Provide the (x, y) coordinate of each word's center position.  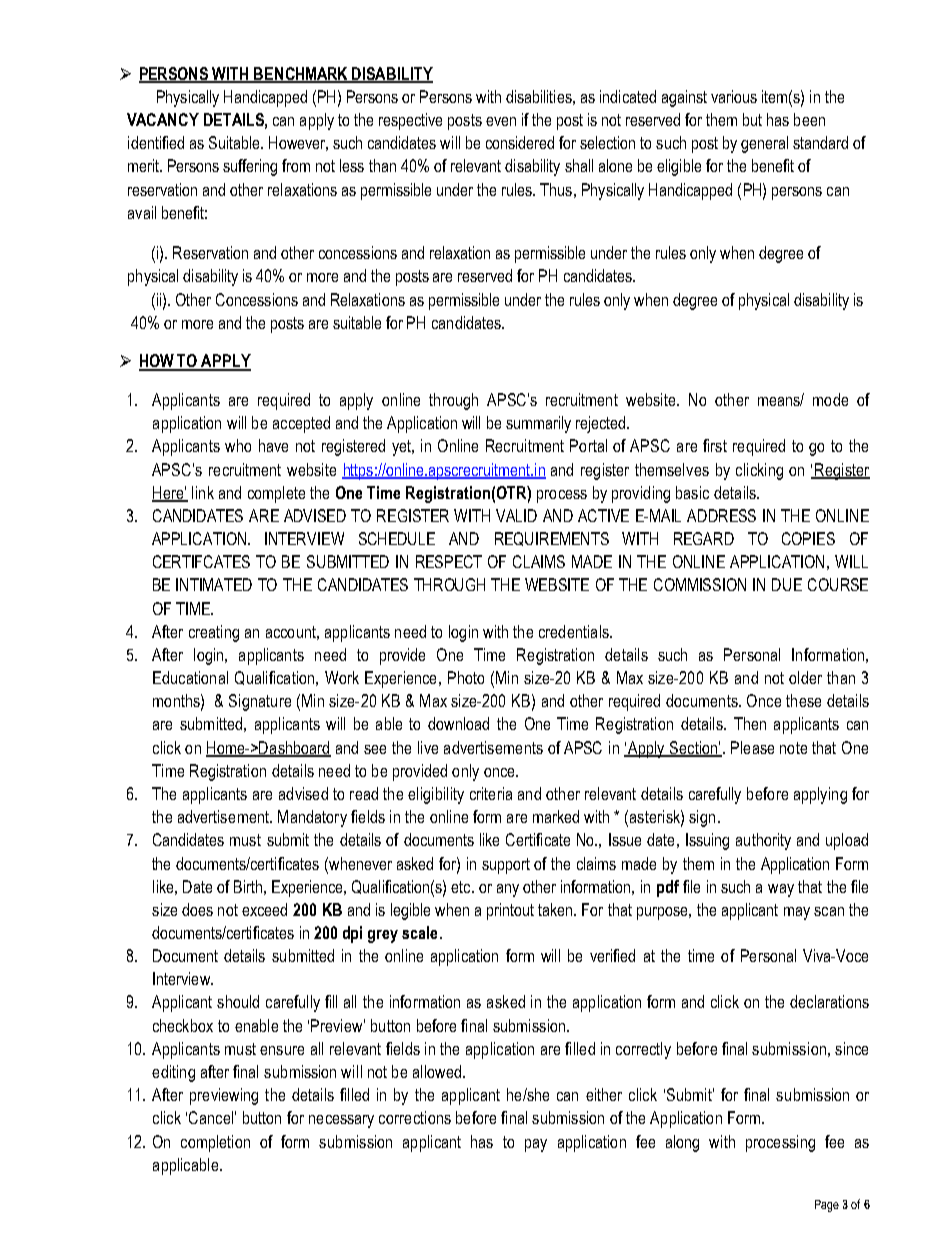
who (238, 445)
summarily (538, 424)
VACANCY (163, 119)
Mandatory (312, 818)
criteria (491, 793)
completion (215, 1143)
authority (763, 841)
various (734, 96)
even (501, 121)
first (715, 445)
